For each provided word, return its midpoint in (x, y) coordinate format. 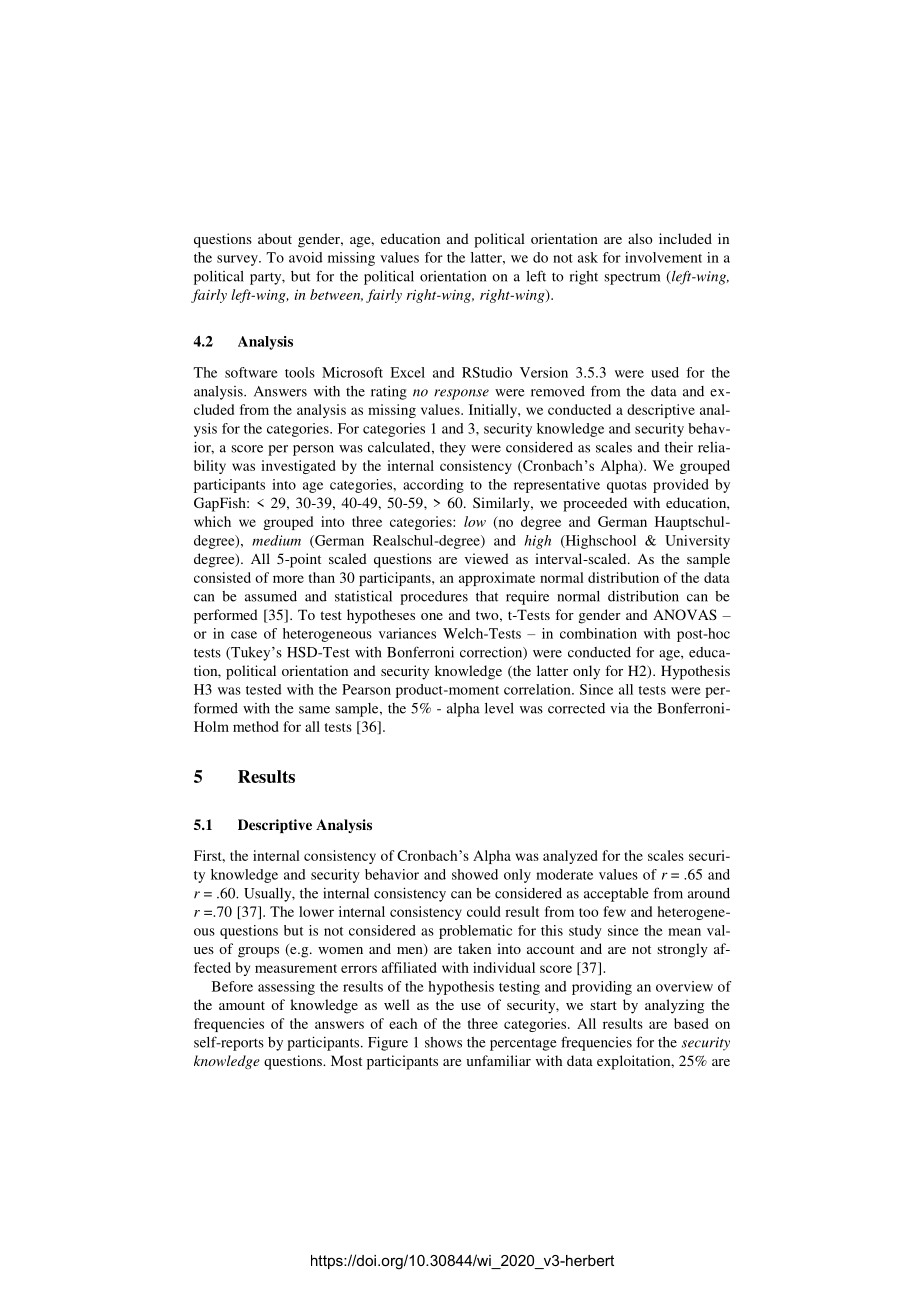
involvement (663, 257)
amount (242, 1005)
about (275, 238)
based (691, 1023)
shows (443, 1042)
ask (588, 257)
